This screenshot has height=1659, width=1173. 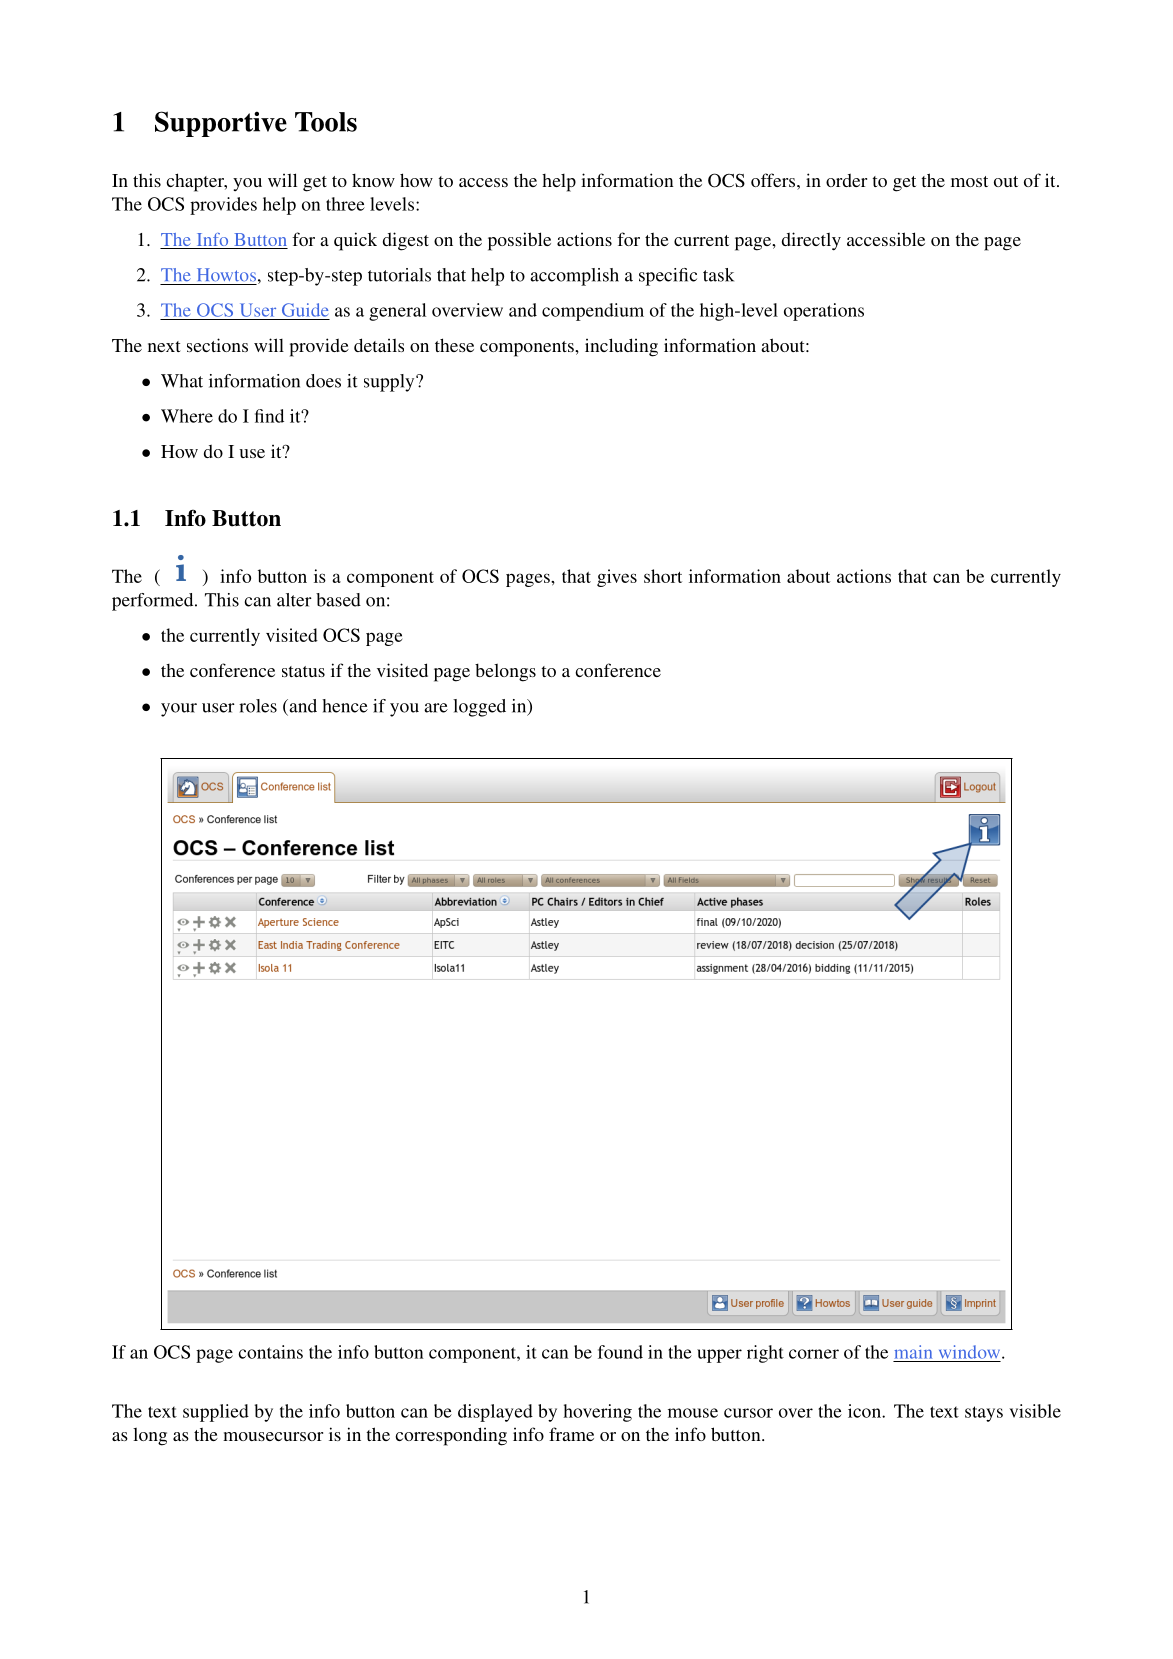 I want to click on find, so click(x=269, y=416).
